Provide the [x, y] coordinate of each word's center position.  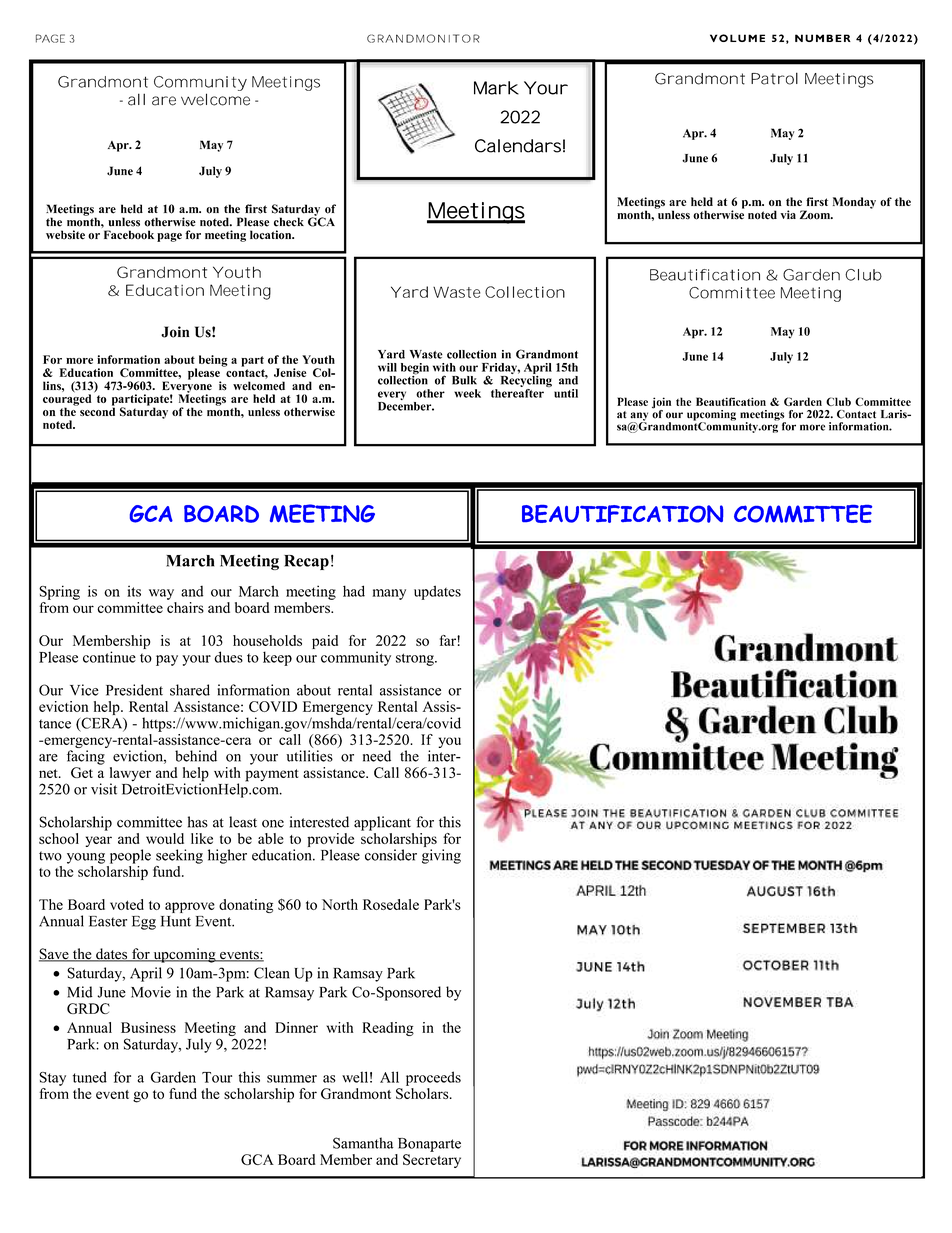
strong [416, 659]
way [161, 594]
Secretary [432, 1161]
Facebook [129, 235]
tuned [90, 1077]
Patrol [774, 78]
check [289, 222]
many [389, 594]
